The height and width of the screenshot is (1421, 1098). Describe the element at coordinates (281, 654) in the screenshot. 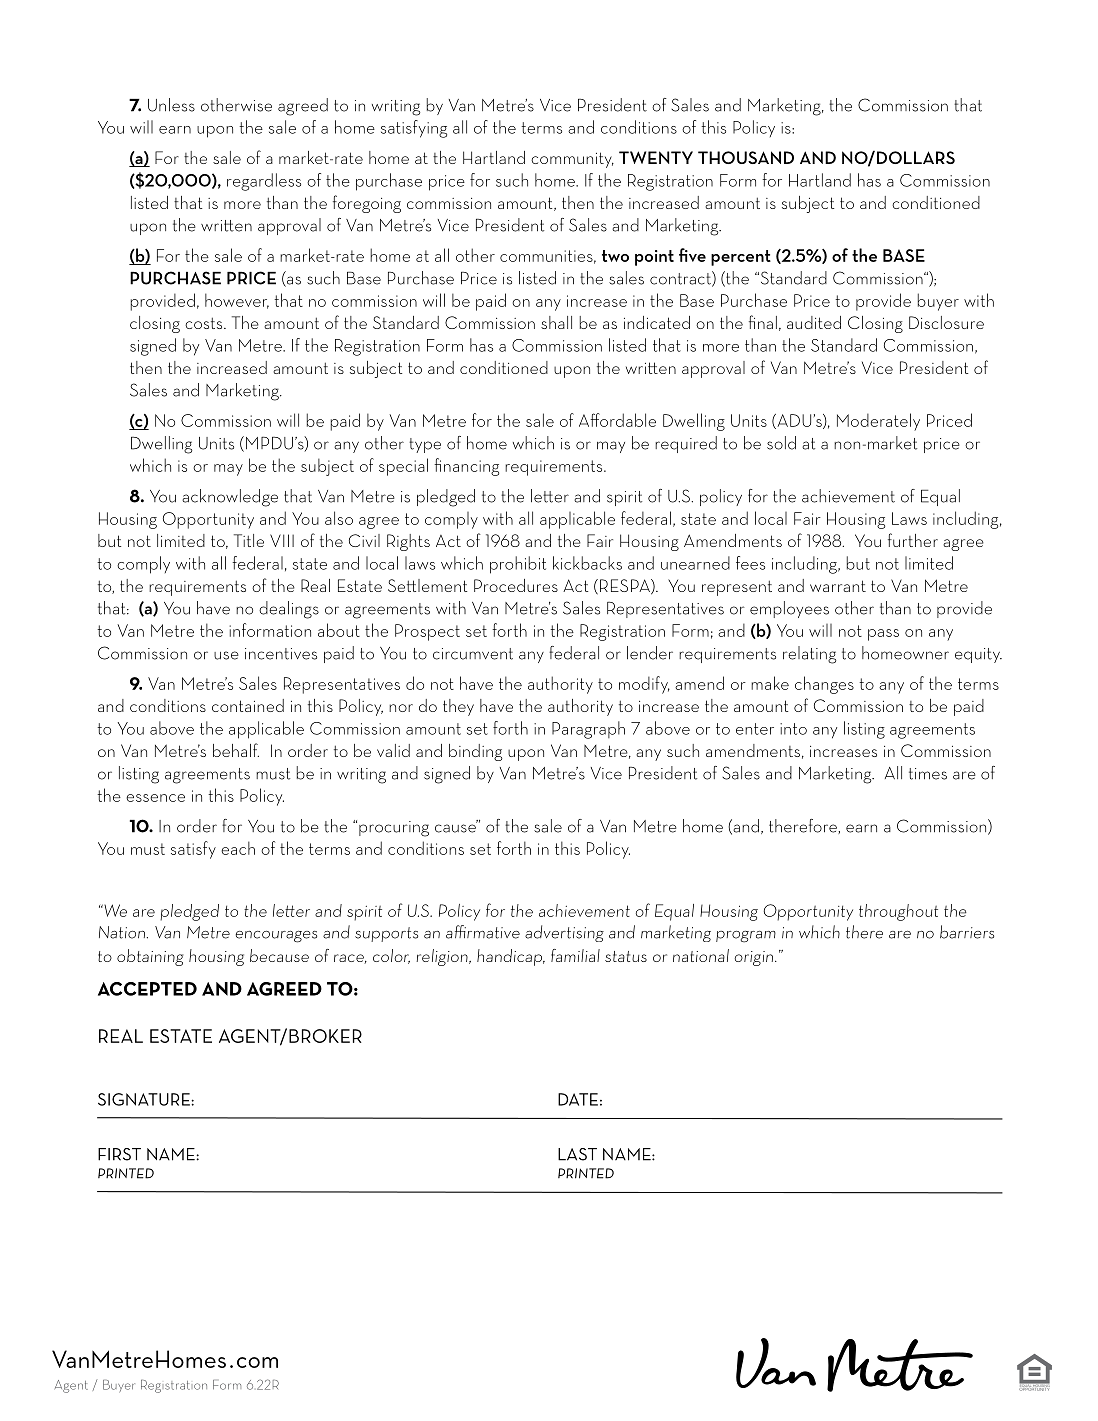

I see `incentives` at that location.
